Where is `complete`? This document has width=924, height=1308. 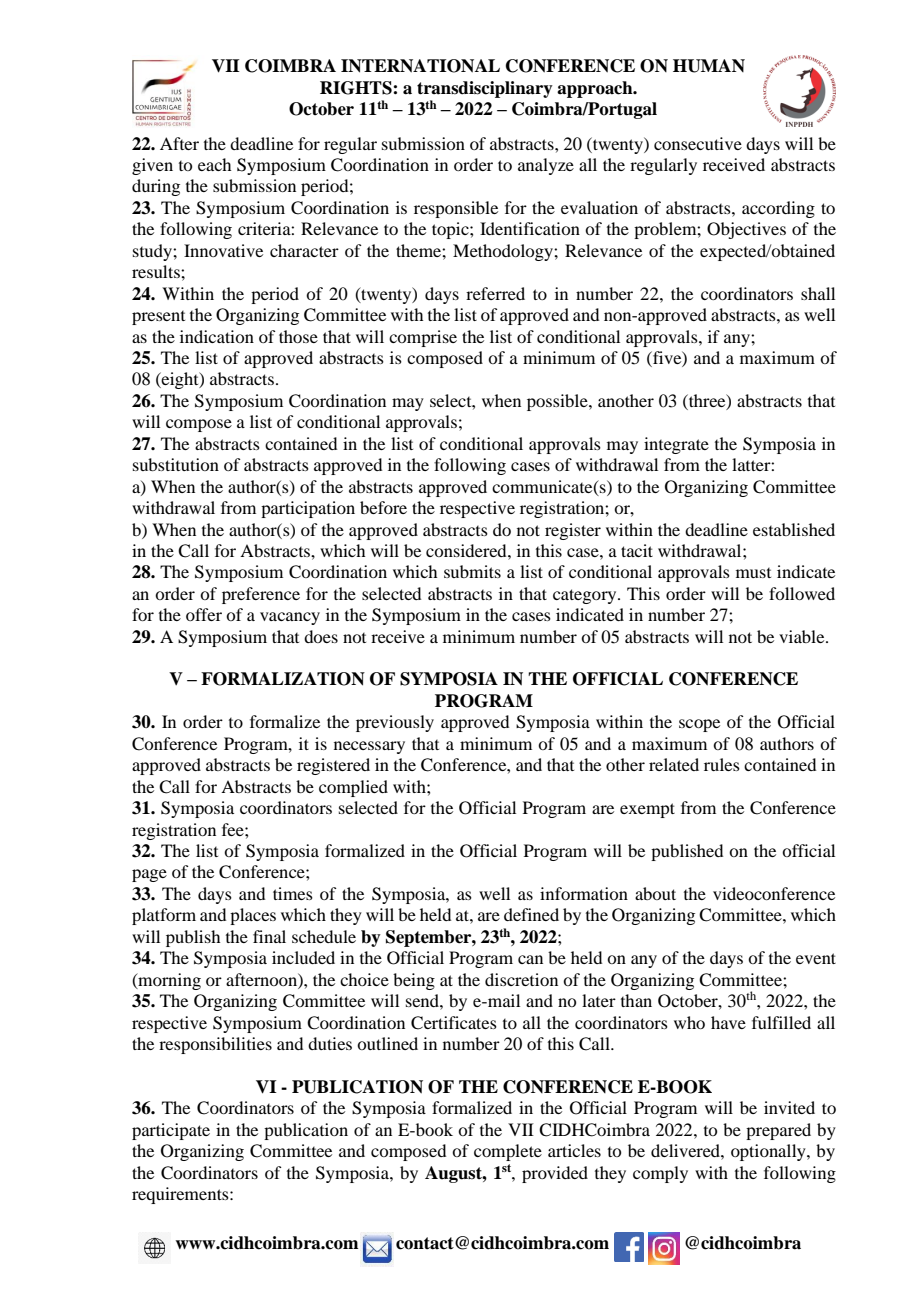
complete is located at coordinates (508, 1152).
